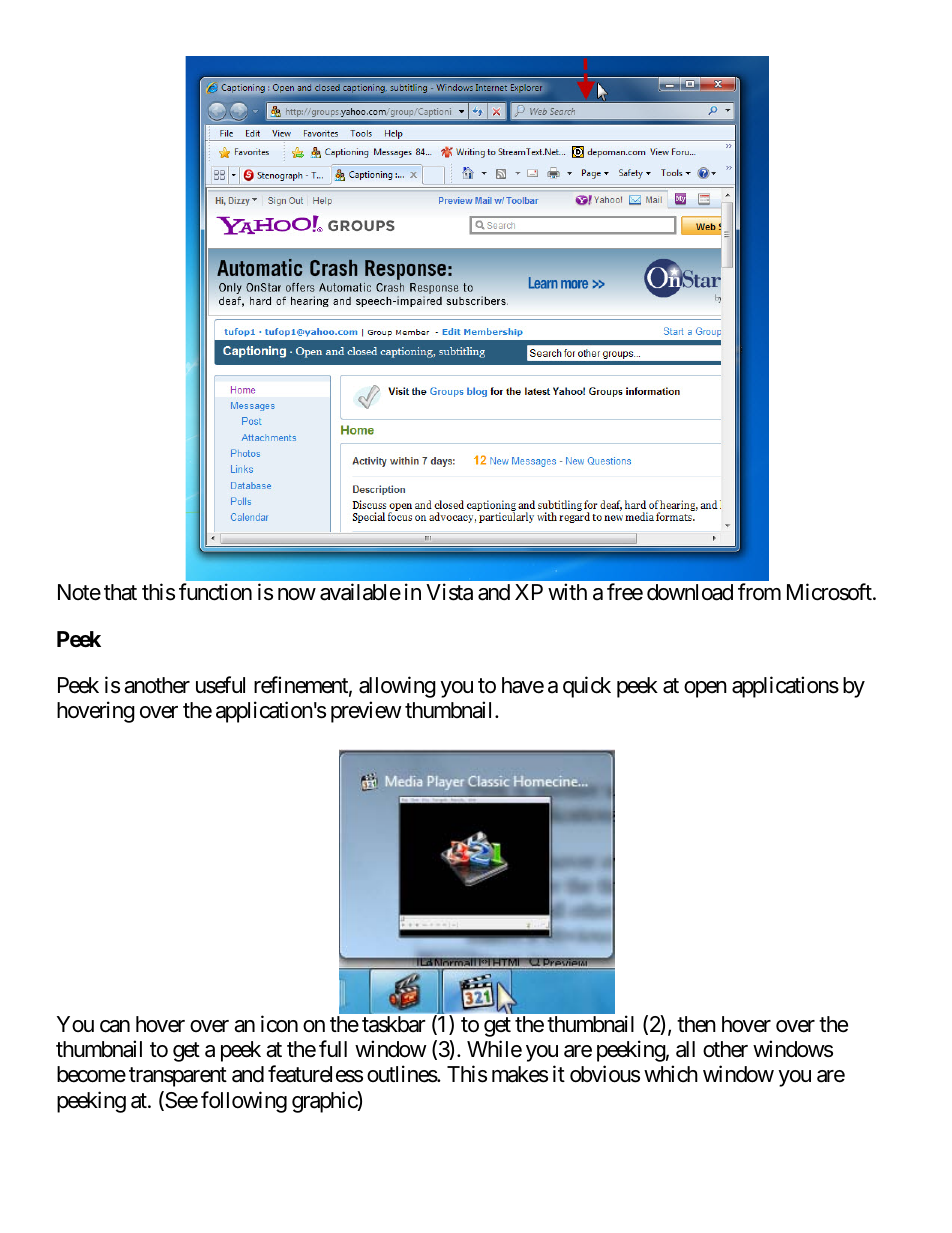 The image size is (952, 1233). I want to click on function, so click(215, 592).
